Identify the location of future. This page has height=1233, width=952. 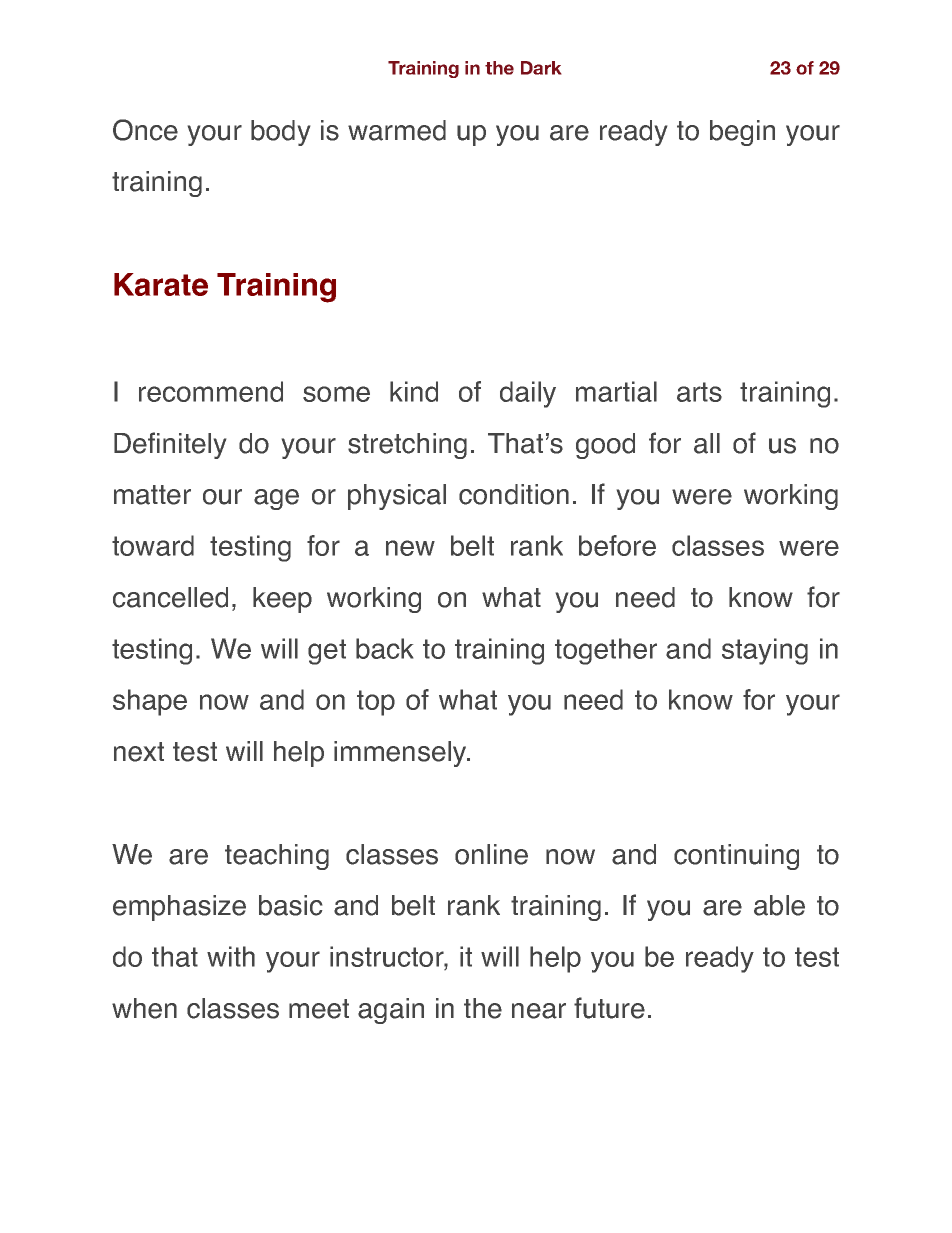
(609, 1008).
